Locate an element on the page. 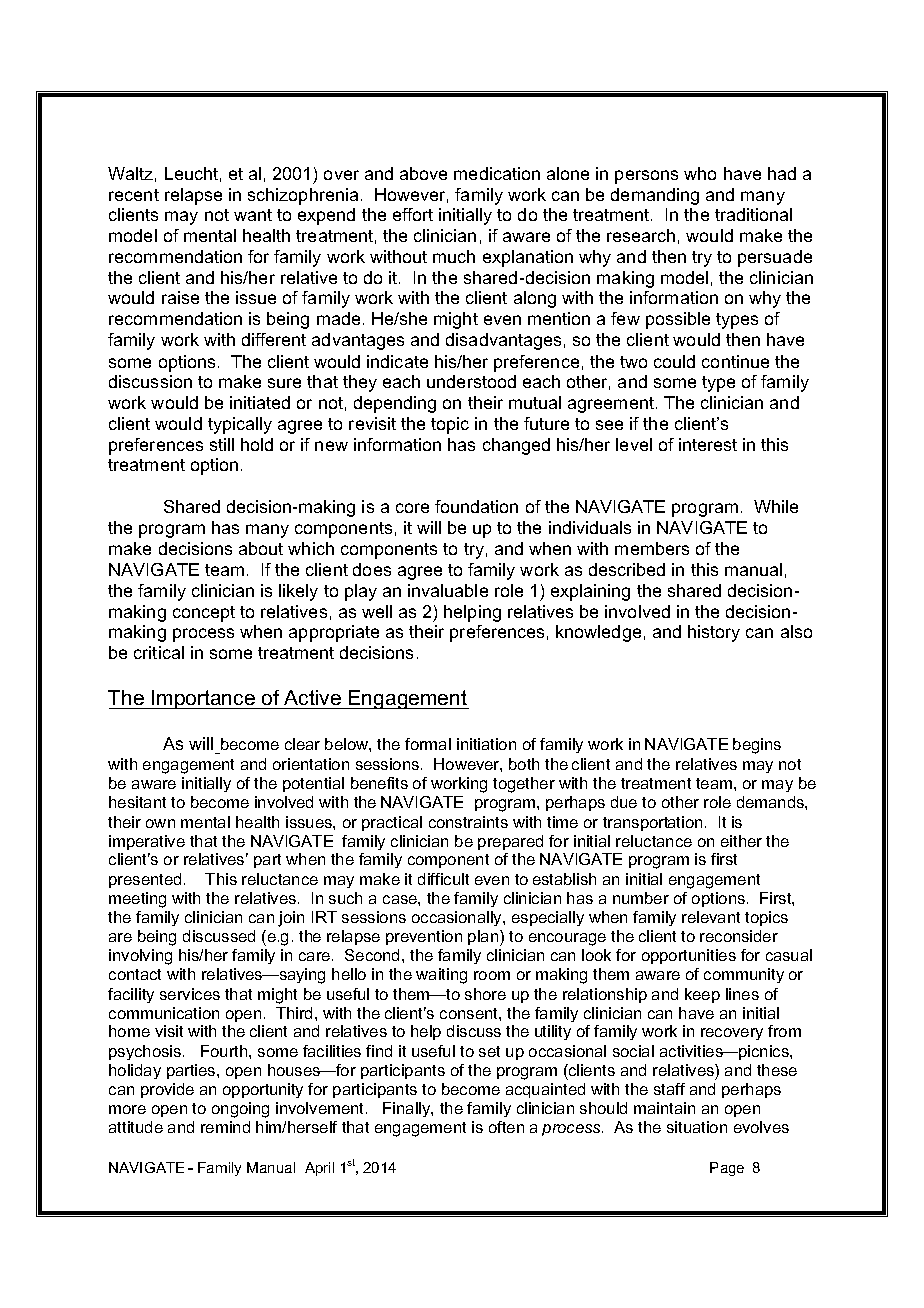  traditional is located at coordinates (753, 214).
